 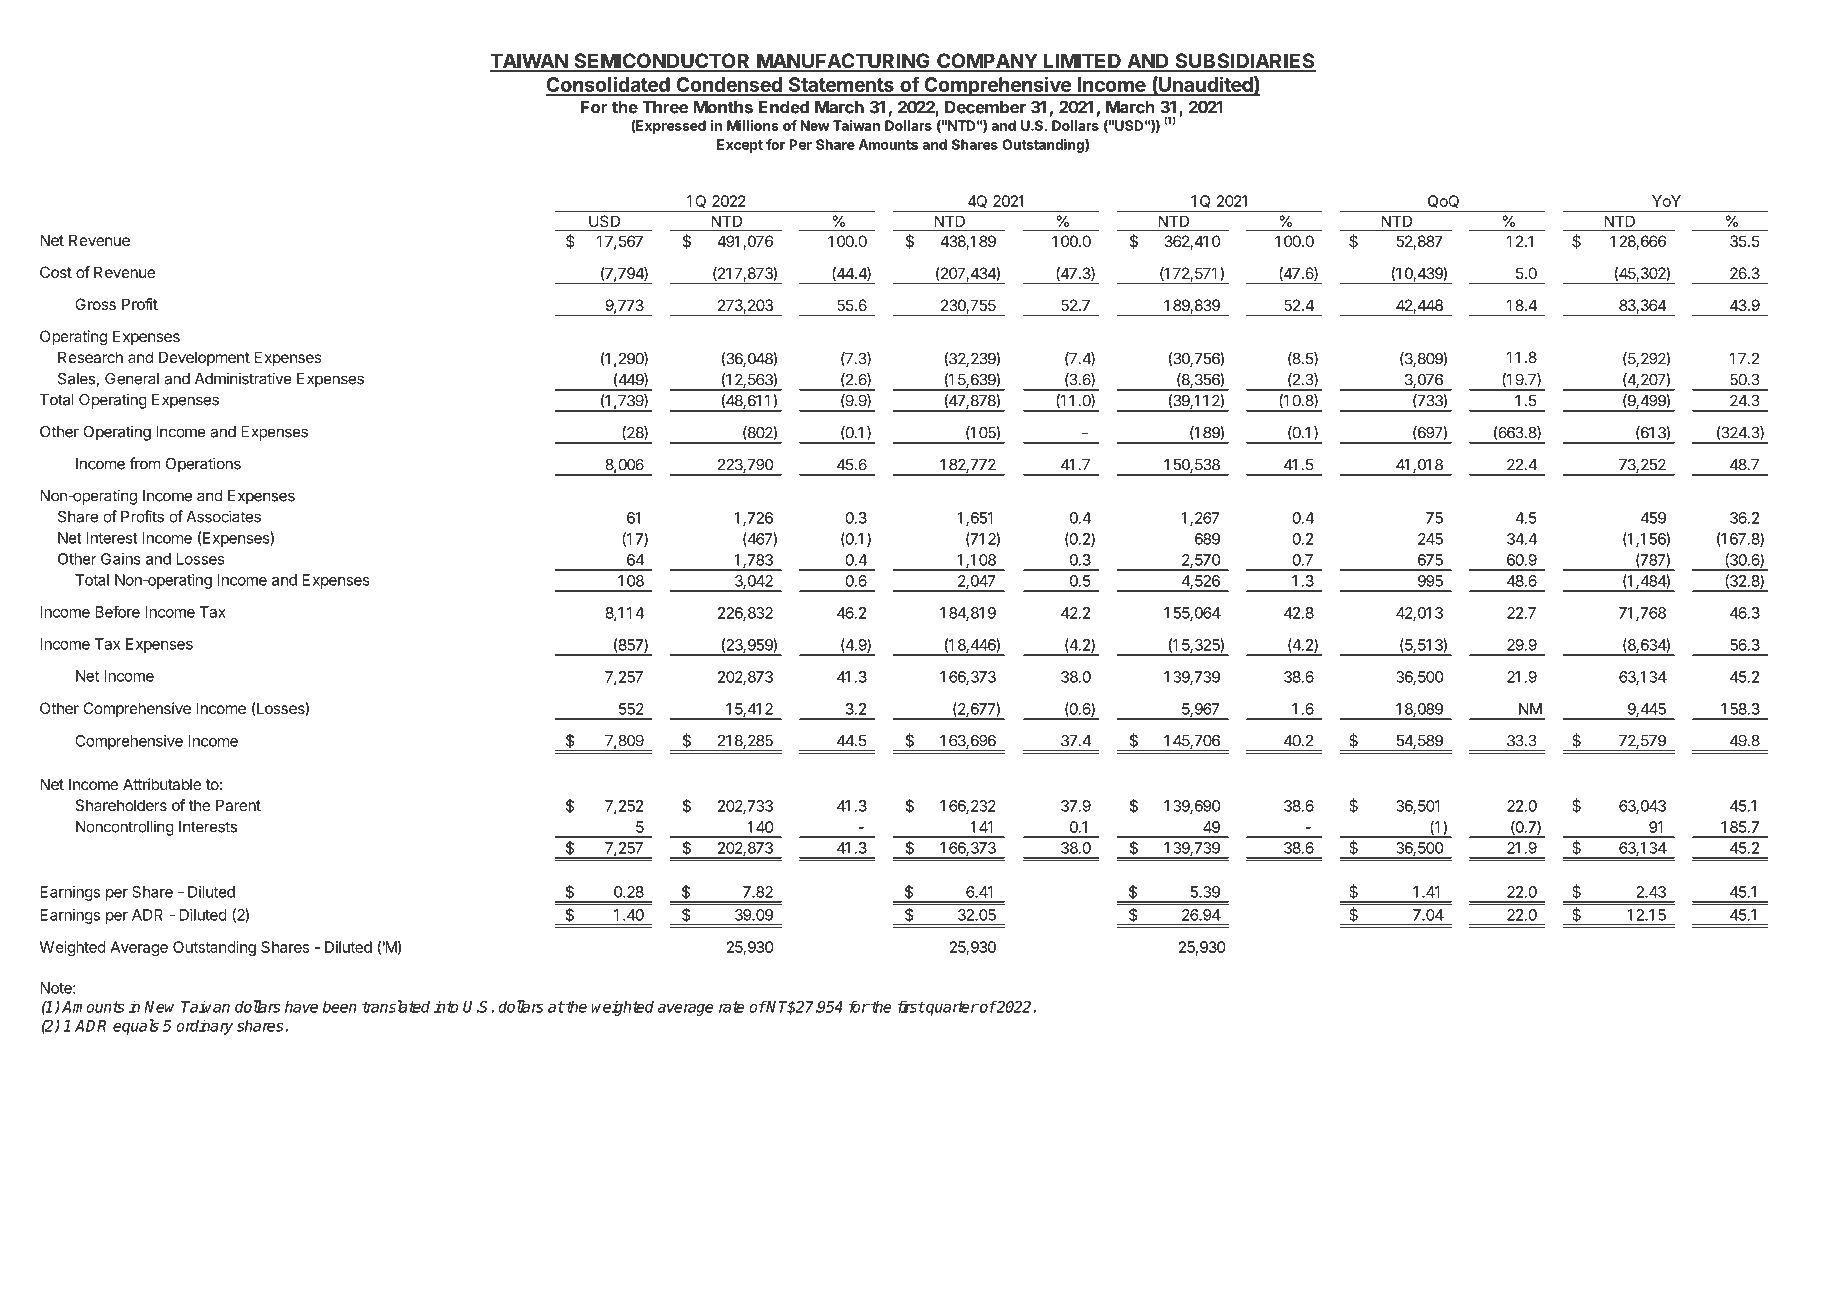 I want to click on December, so click(x=985, y=107).
